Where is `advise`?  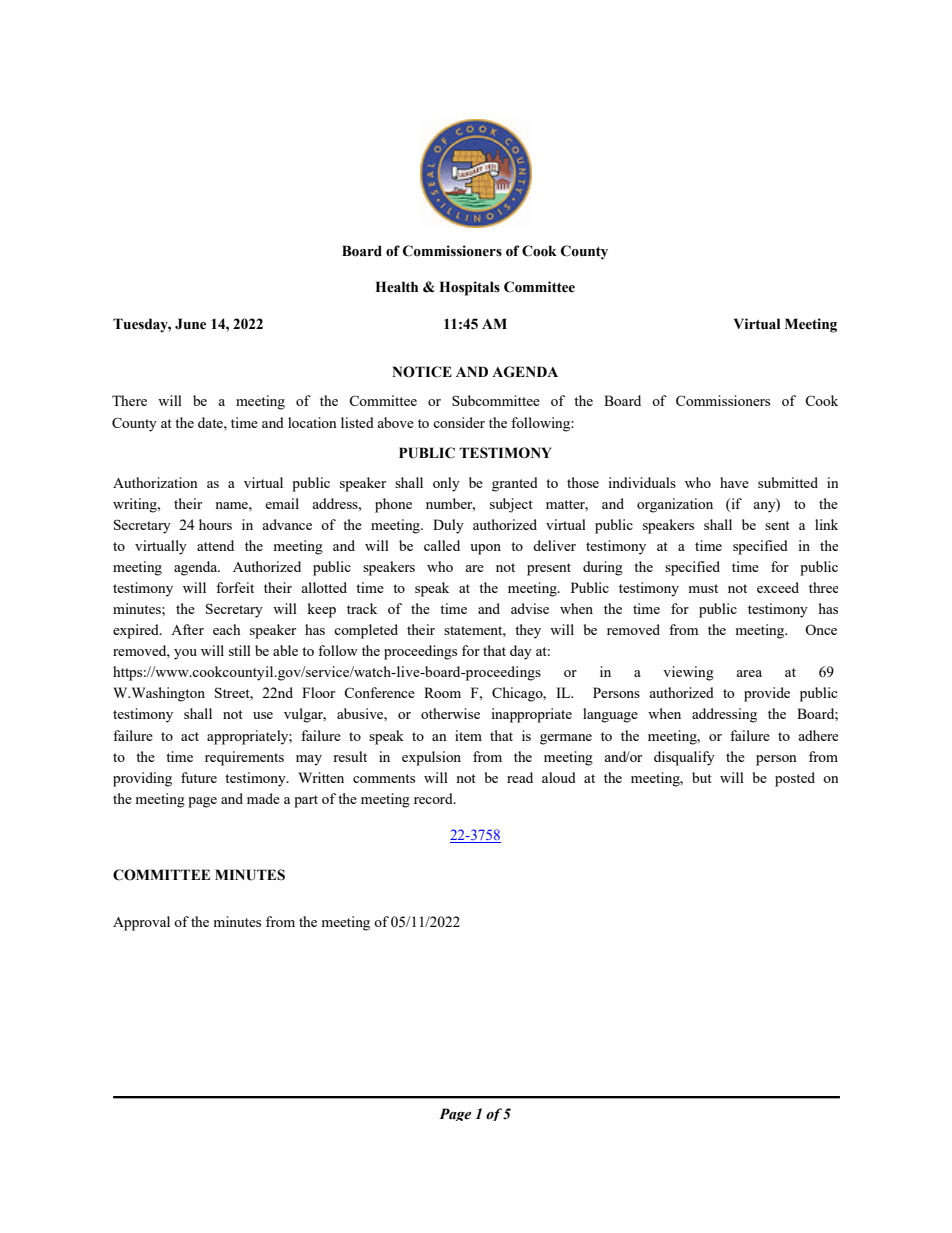
advise is located at coordinates (530, 608).
